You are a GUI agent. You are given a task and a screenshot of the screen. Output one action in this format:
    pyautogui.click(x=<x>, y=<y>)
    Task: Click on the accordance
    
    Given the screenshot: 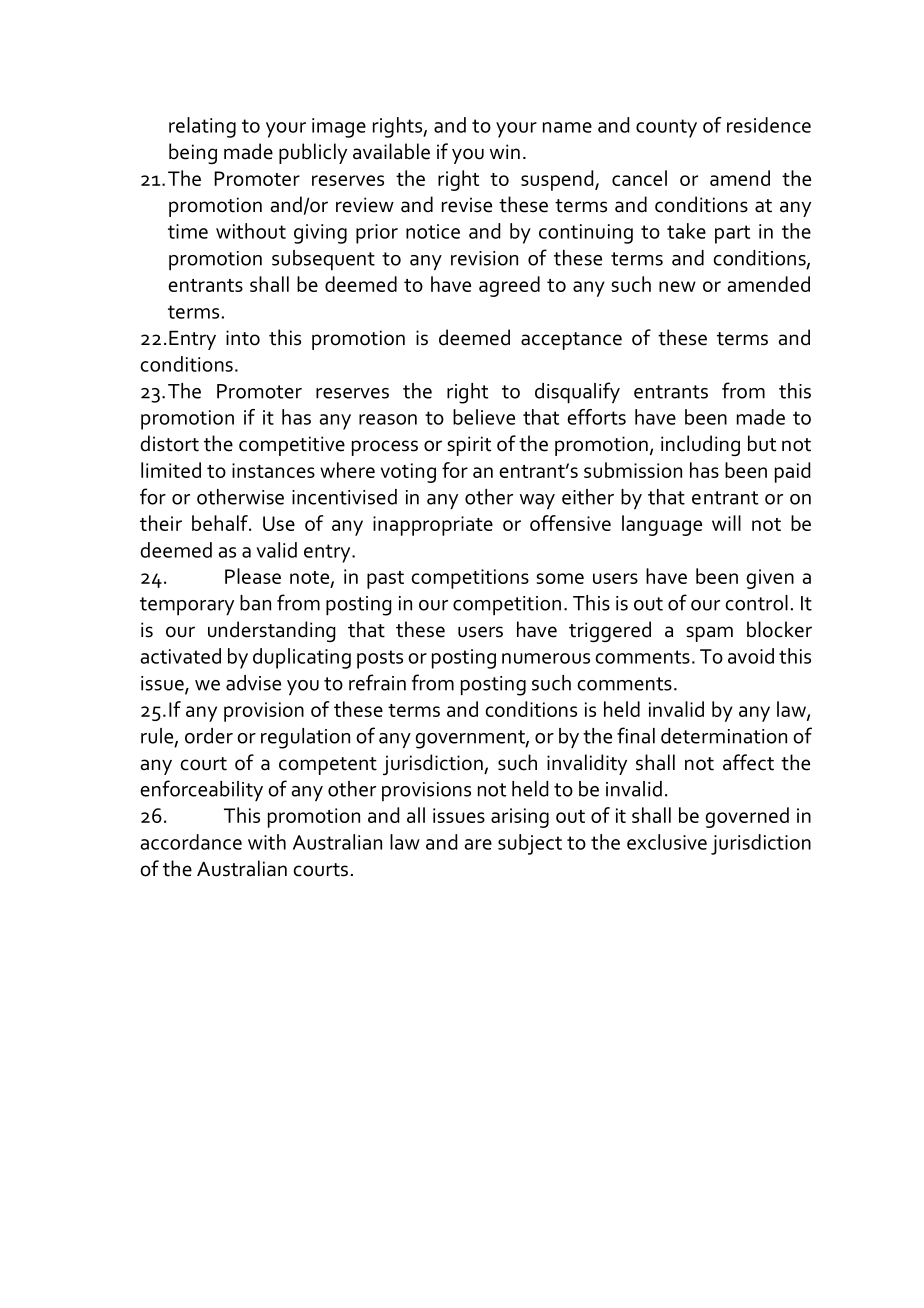 What is the action you would take?
    pyautogui.click(x=191, y=842)
